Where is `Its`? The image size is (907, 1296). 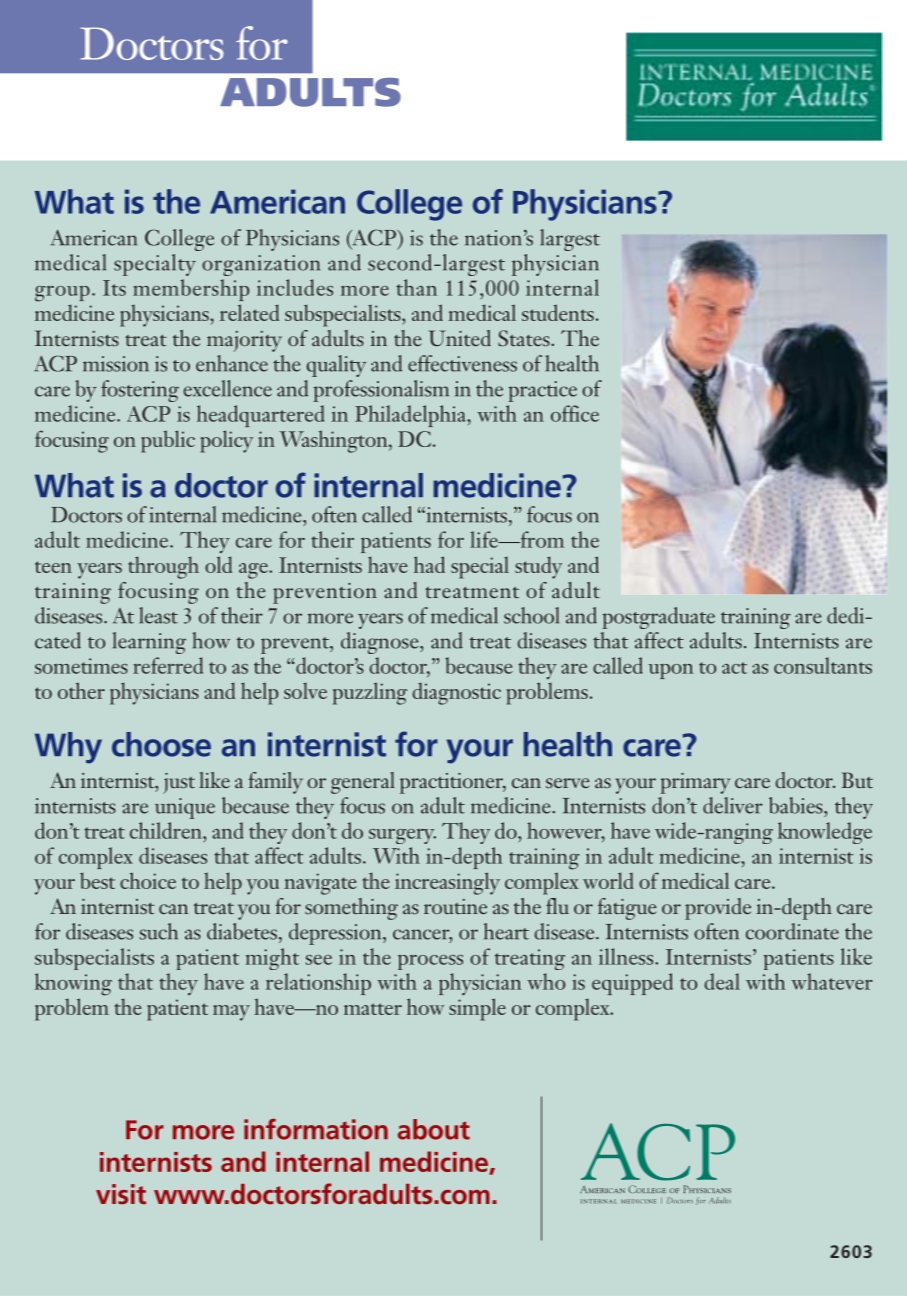
Its is located at coordinates (114, 288).
